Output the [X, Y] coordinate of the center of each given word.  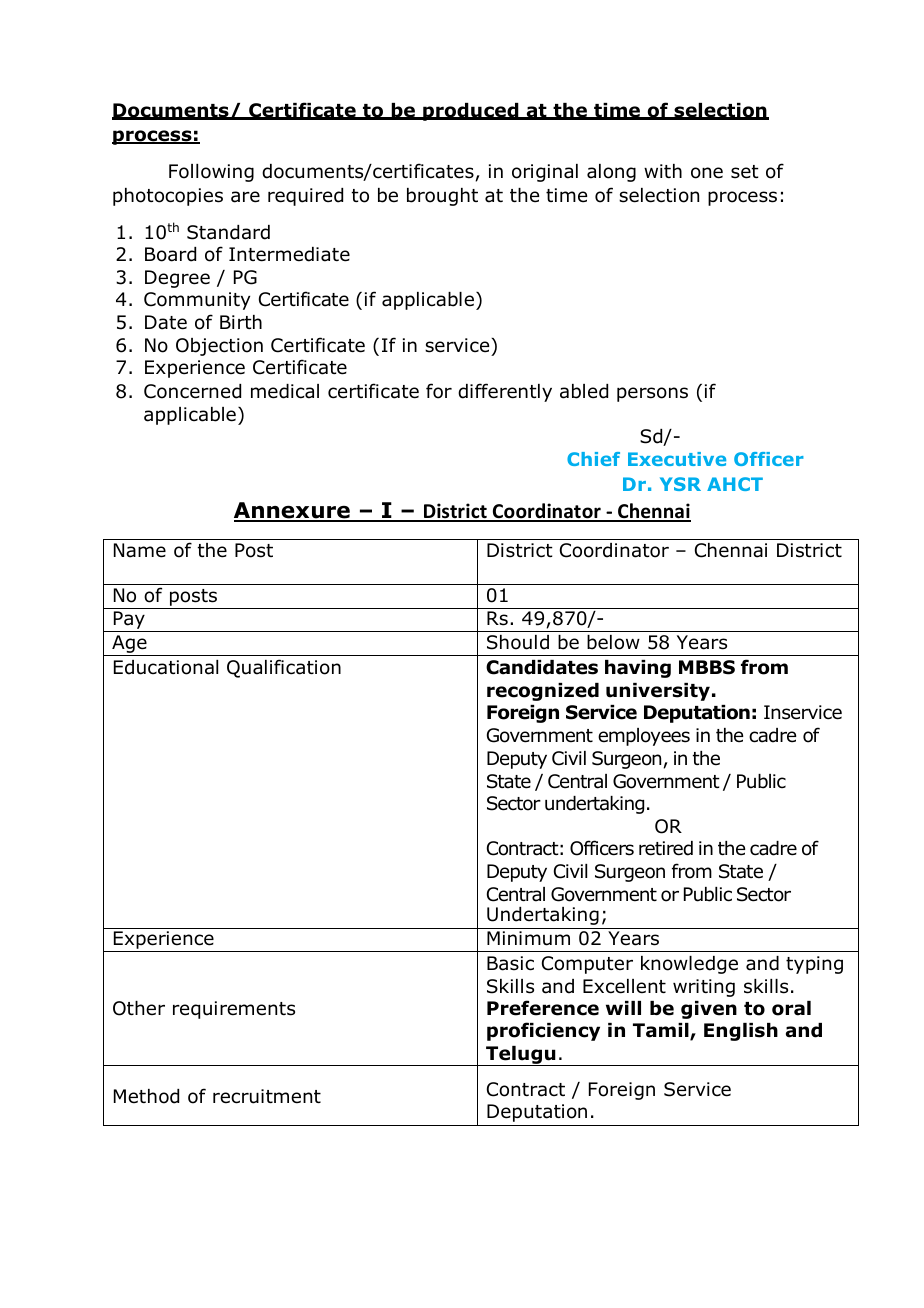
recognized [543, 692]
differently [505, 392]
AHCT [735, 484]
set [745, 172]
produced [471, 112]
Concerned [192, 391]
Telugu [521, 1056]
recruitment [267, 1096]
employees [644, 737]
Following [211, 173]
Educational [166, 667]
